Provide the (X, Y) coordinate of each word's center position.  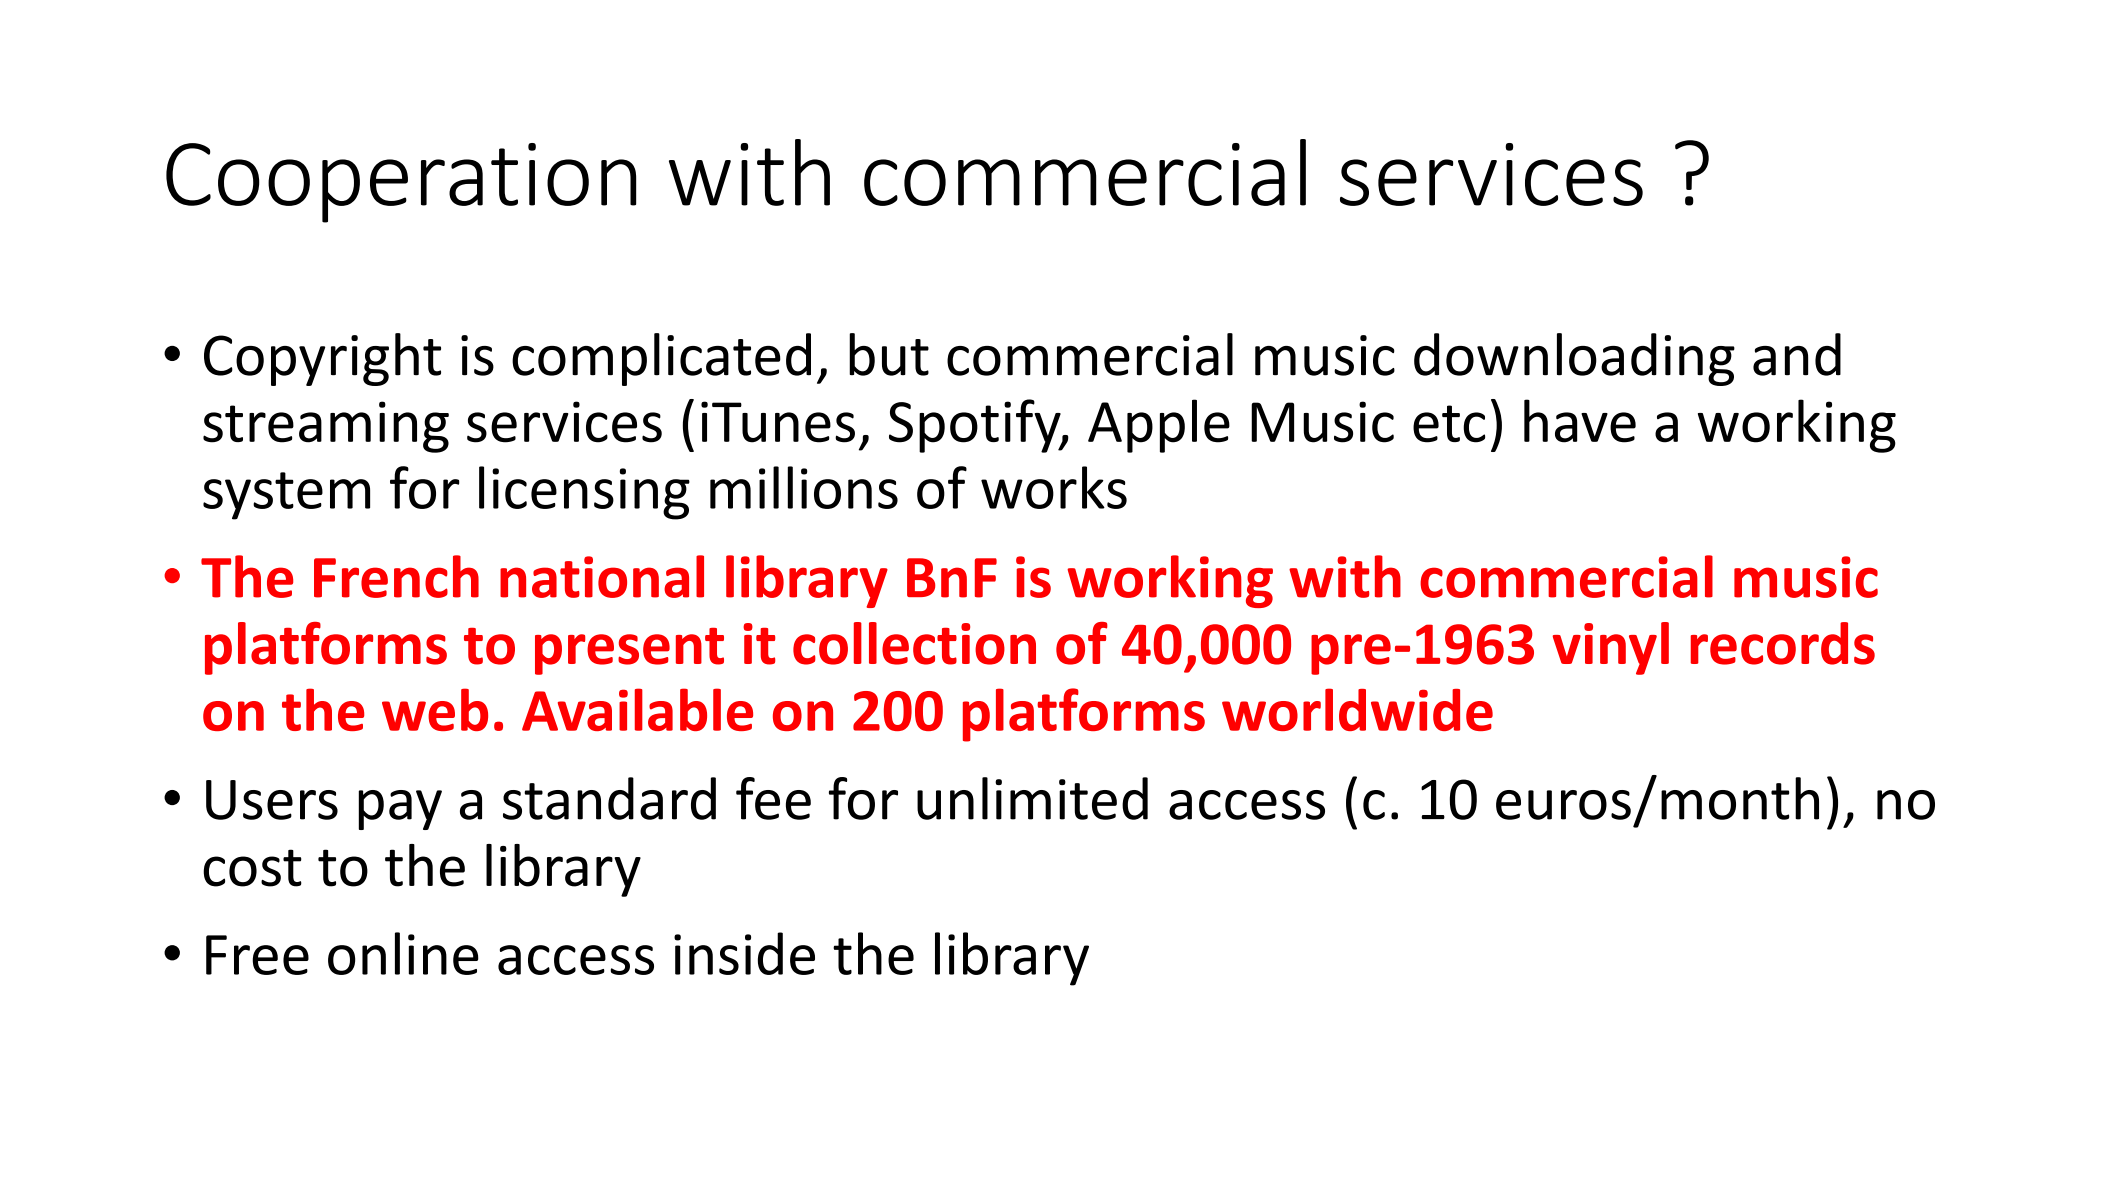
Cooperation (401, 183)
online (403, 953)
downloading (1574, 359)
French (396, 576)
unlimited (1032, 798)
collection (914, 643)
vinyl (1611, 648)
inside (744, 953)
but (889, 354)
